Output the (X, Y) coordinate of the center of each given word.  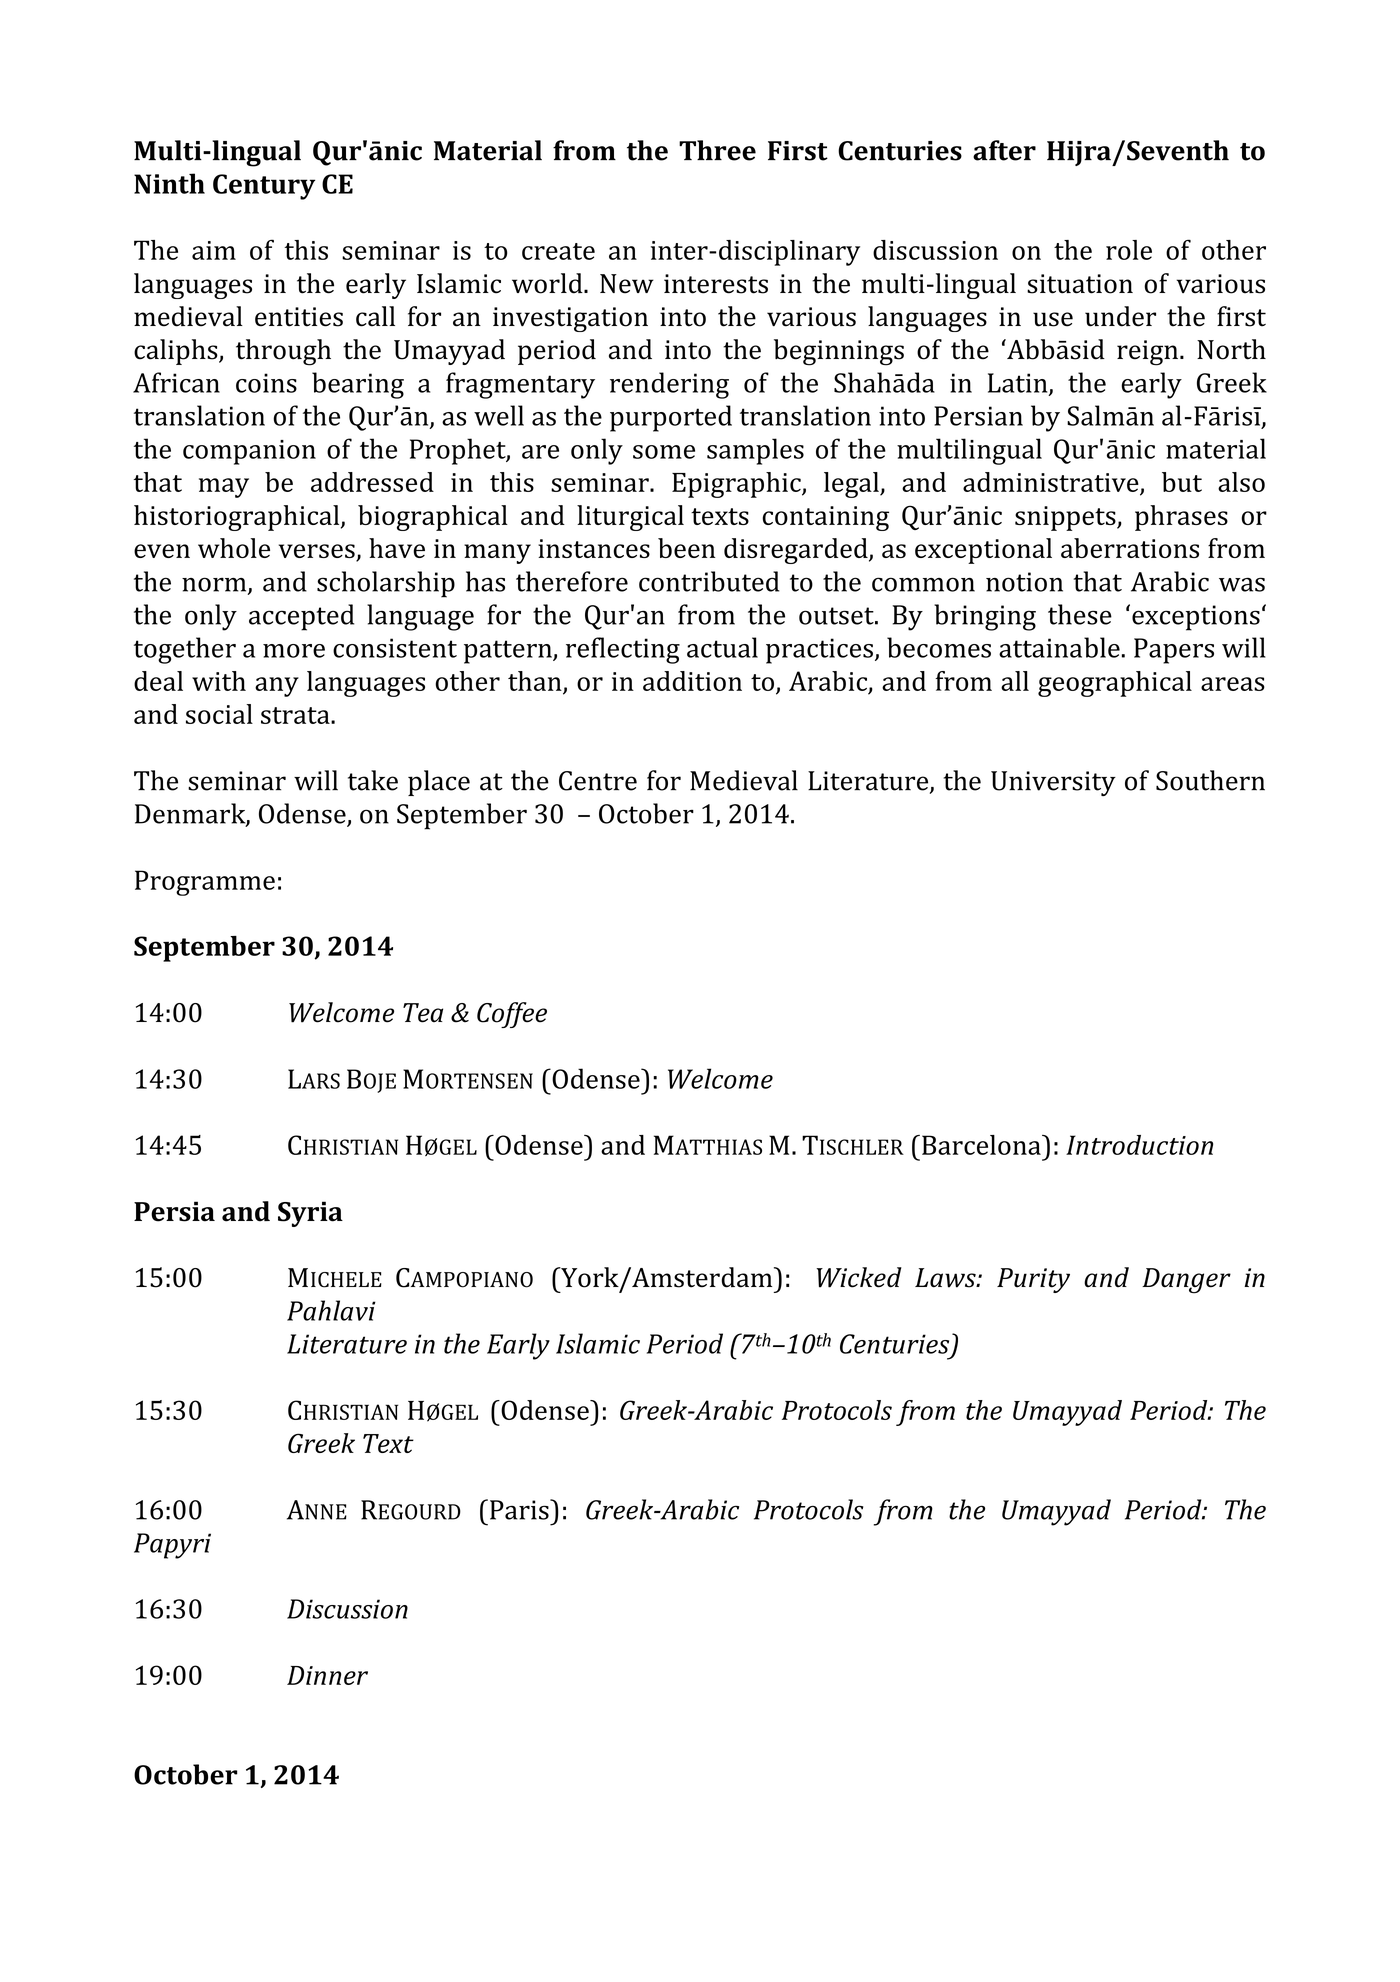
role (1129, 250)
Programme (205, 883)
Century (264, 187)
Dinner (327, 1675)
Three (717, 150)
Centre (598, 781)
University (1053, 783)
